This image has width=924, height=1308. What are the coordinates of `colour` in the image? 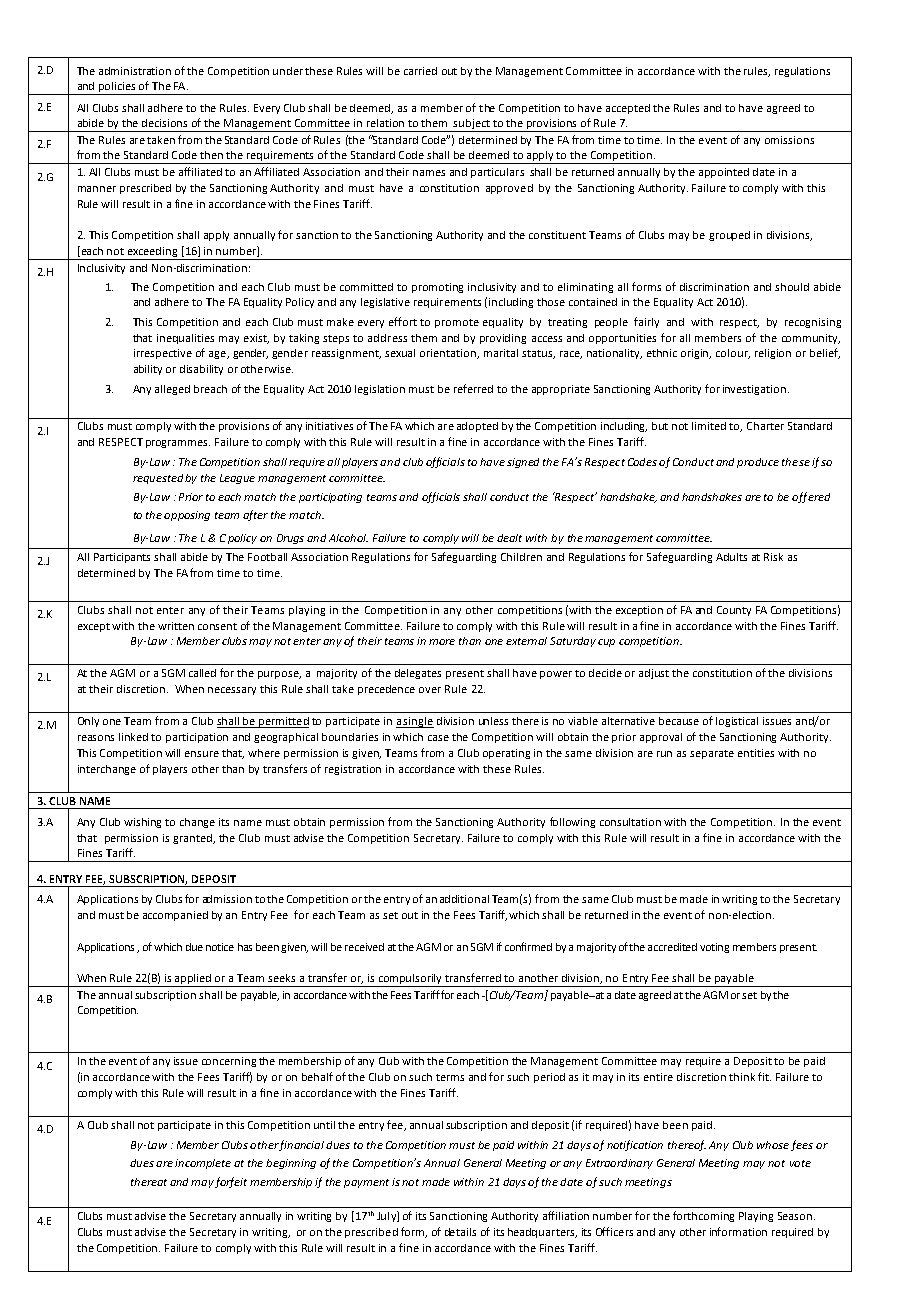 It's located at (733, 354).
